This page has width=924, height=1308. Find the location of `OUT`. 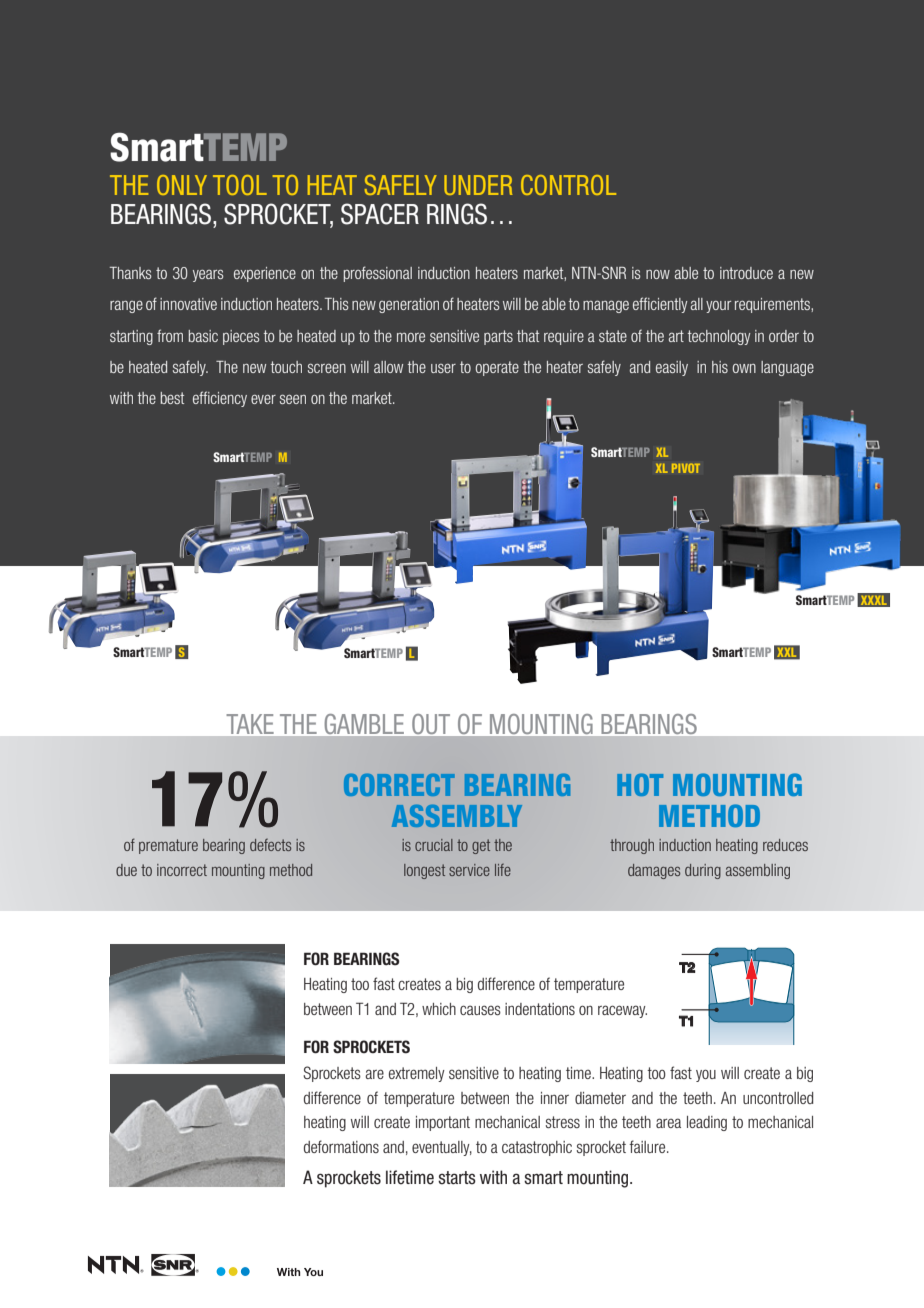

OUT is located at coordinates (431, 724).
